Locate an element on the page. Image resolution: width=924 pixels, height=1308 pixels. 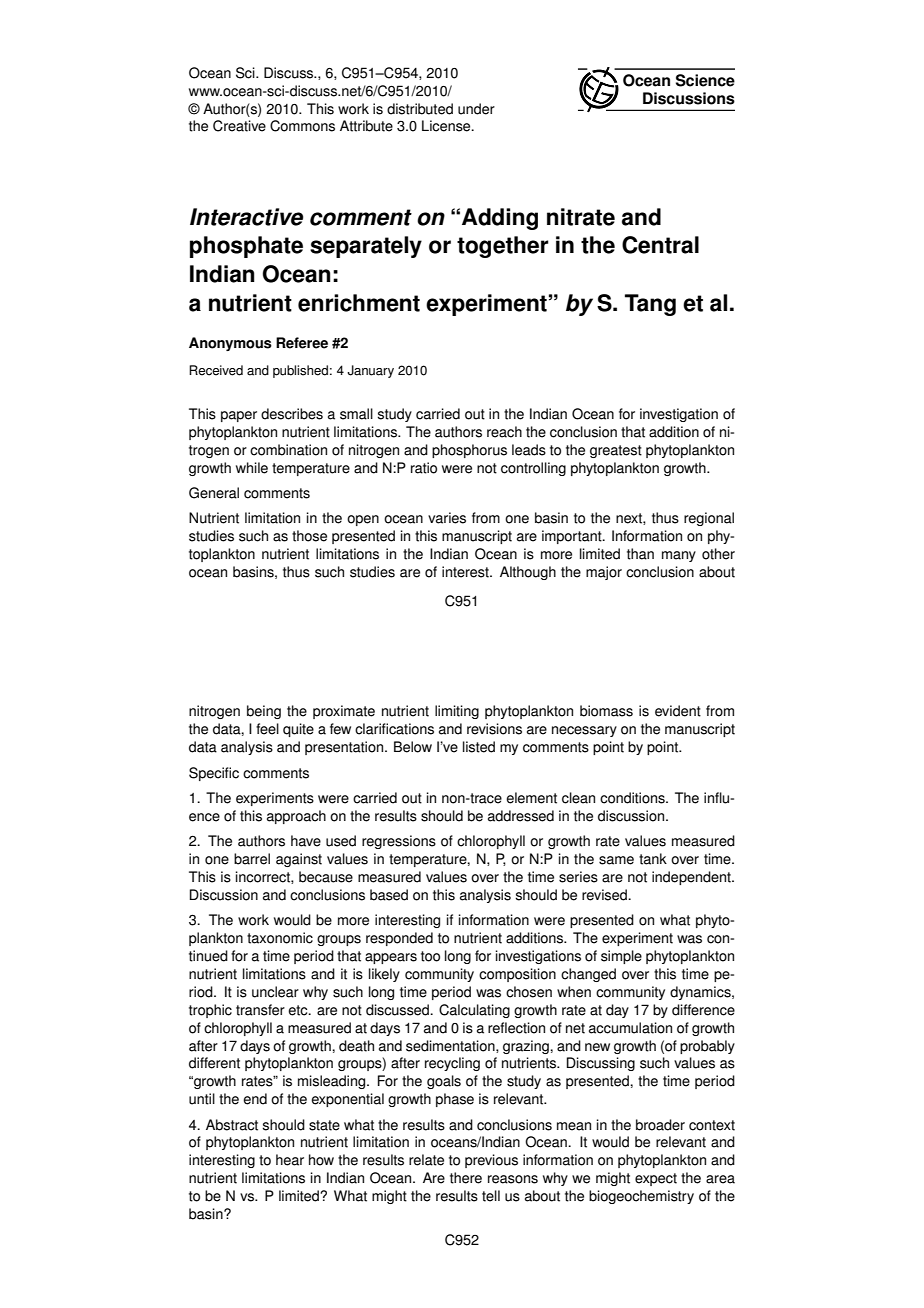
Creative is located at coordinates (239, 126).
